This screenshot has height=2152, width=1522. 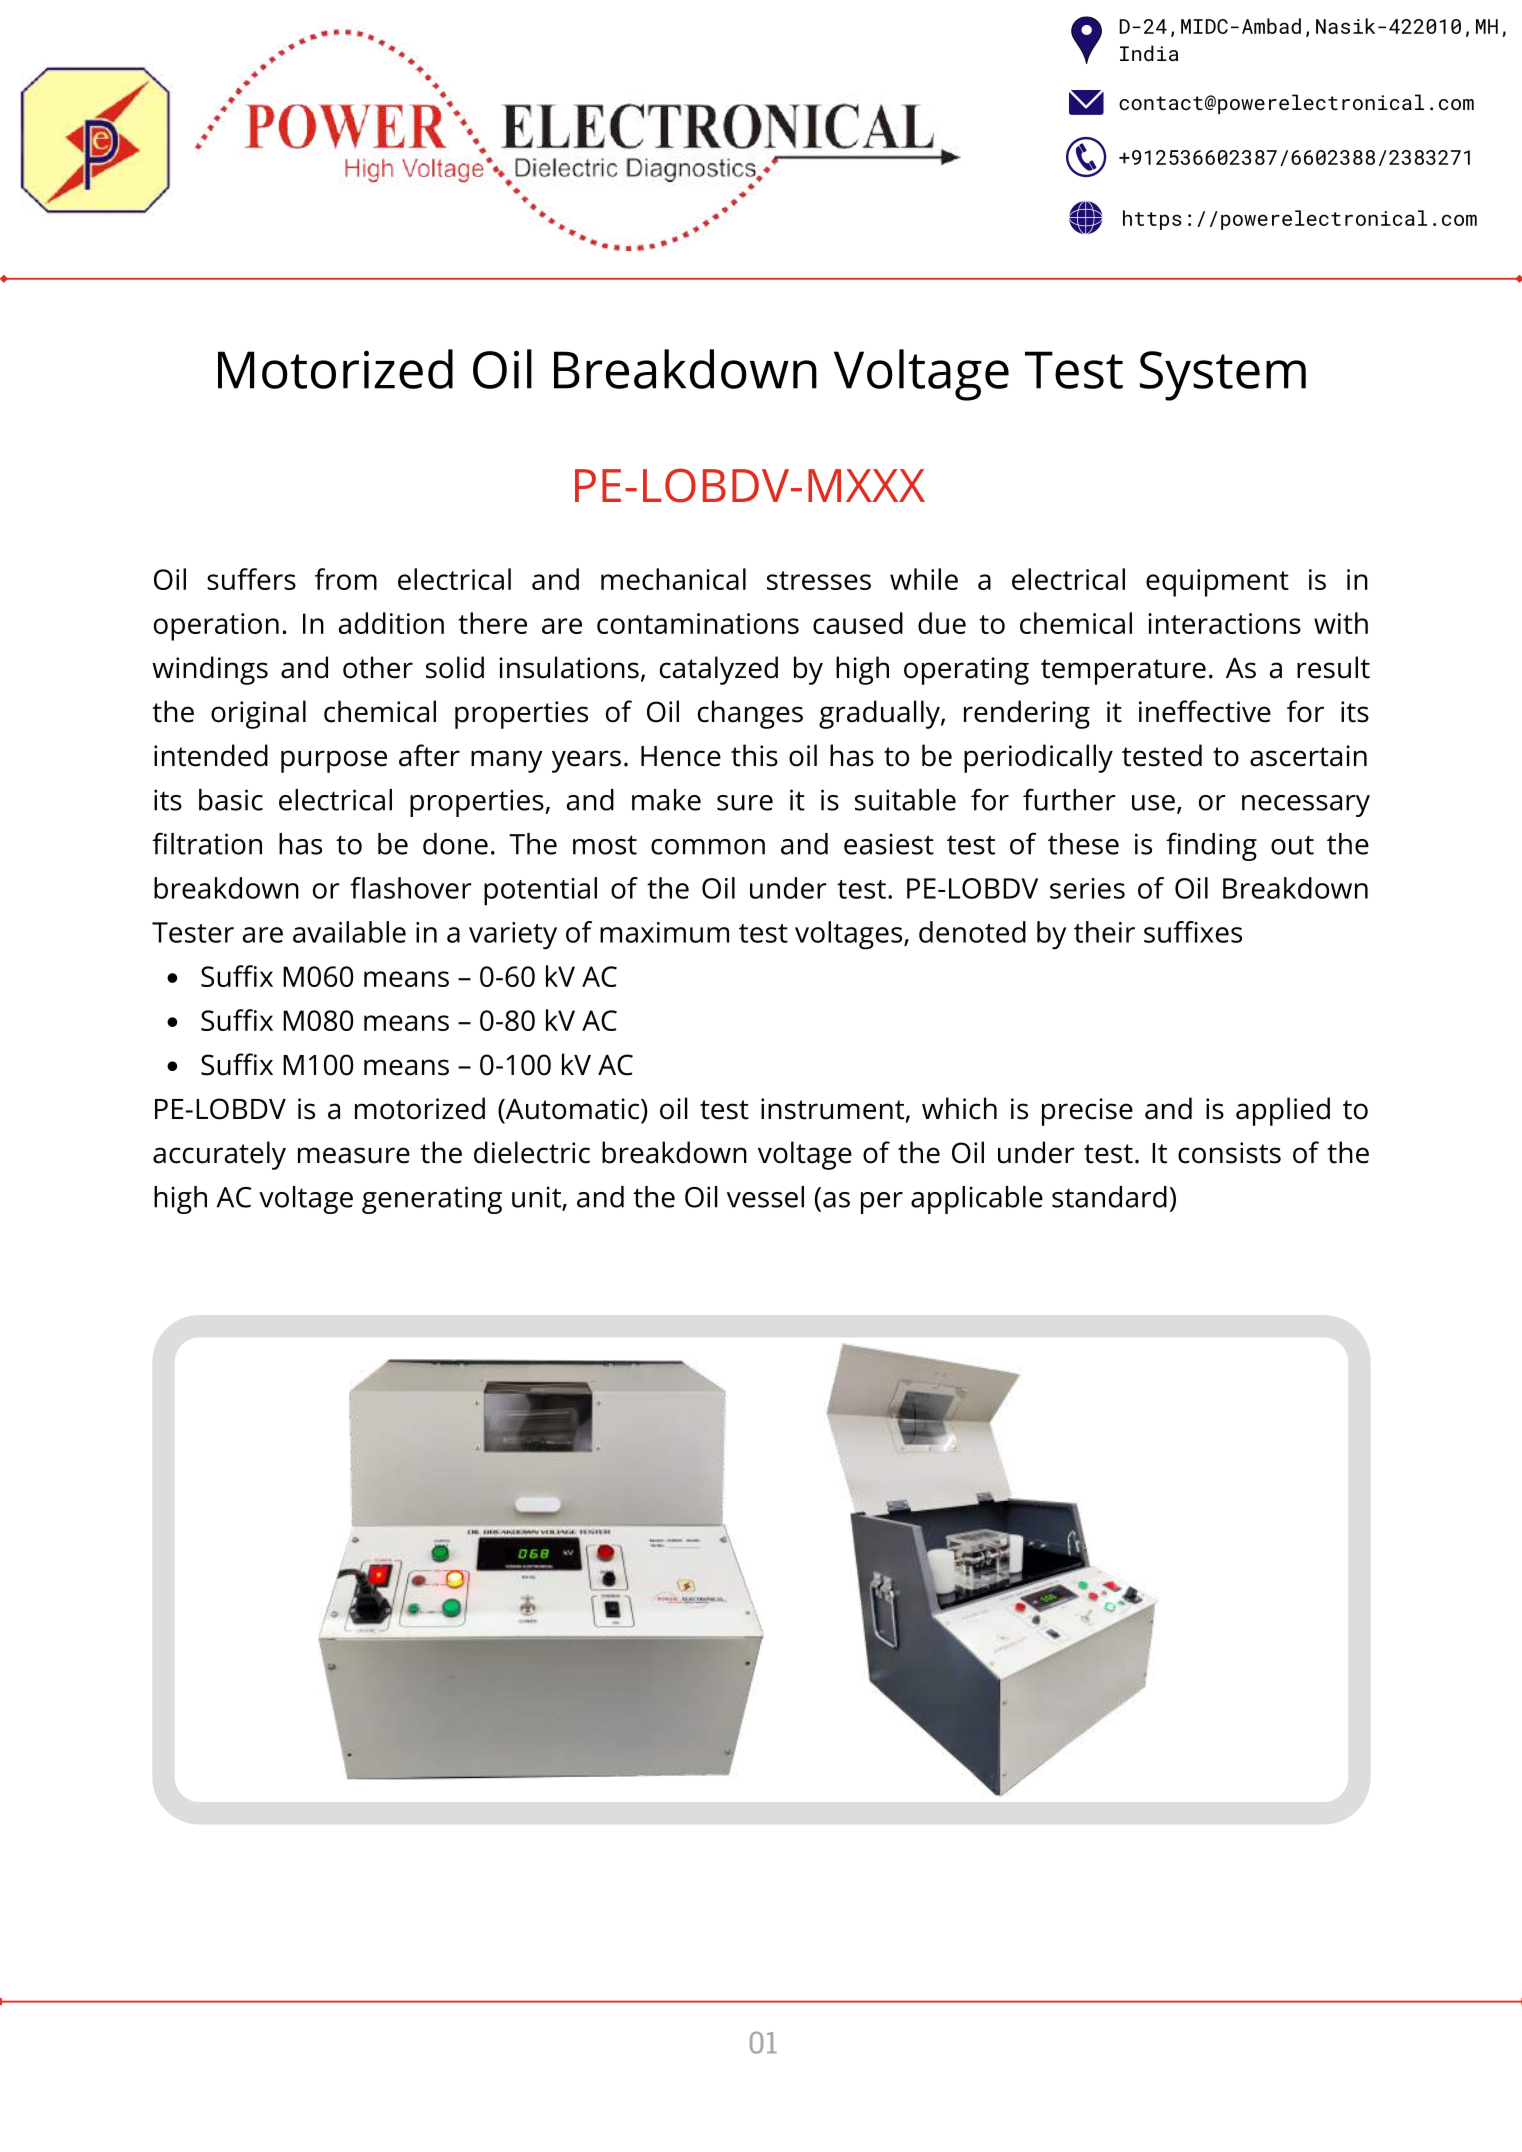 What do you see at coordinates (819, 580) in the screenshot?
I see `stresses` at bounding box center [819, 580].
